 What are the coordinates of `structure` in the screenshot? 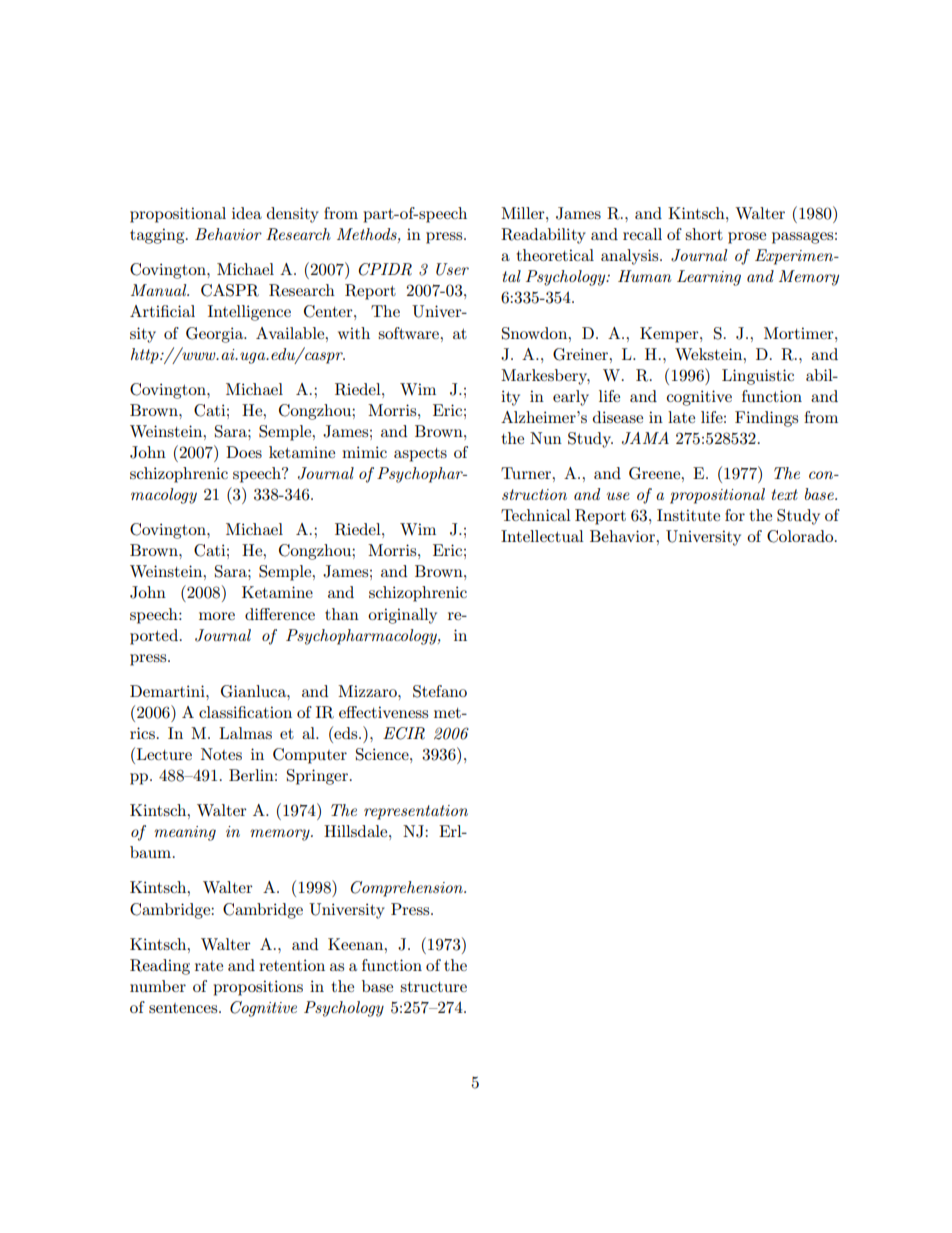 It's located at (433, 987).
